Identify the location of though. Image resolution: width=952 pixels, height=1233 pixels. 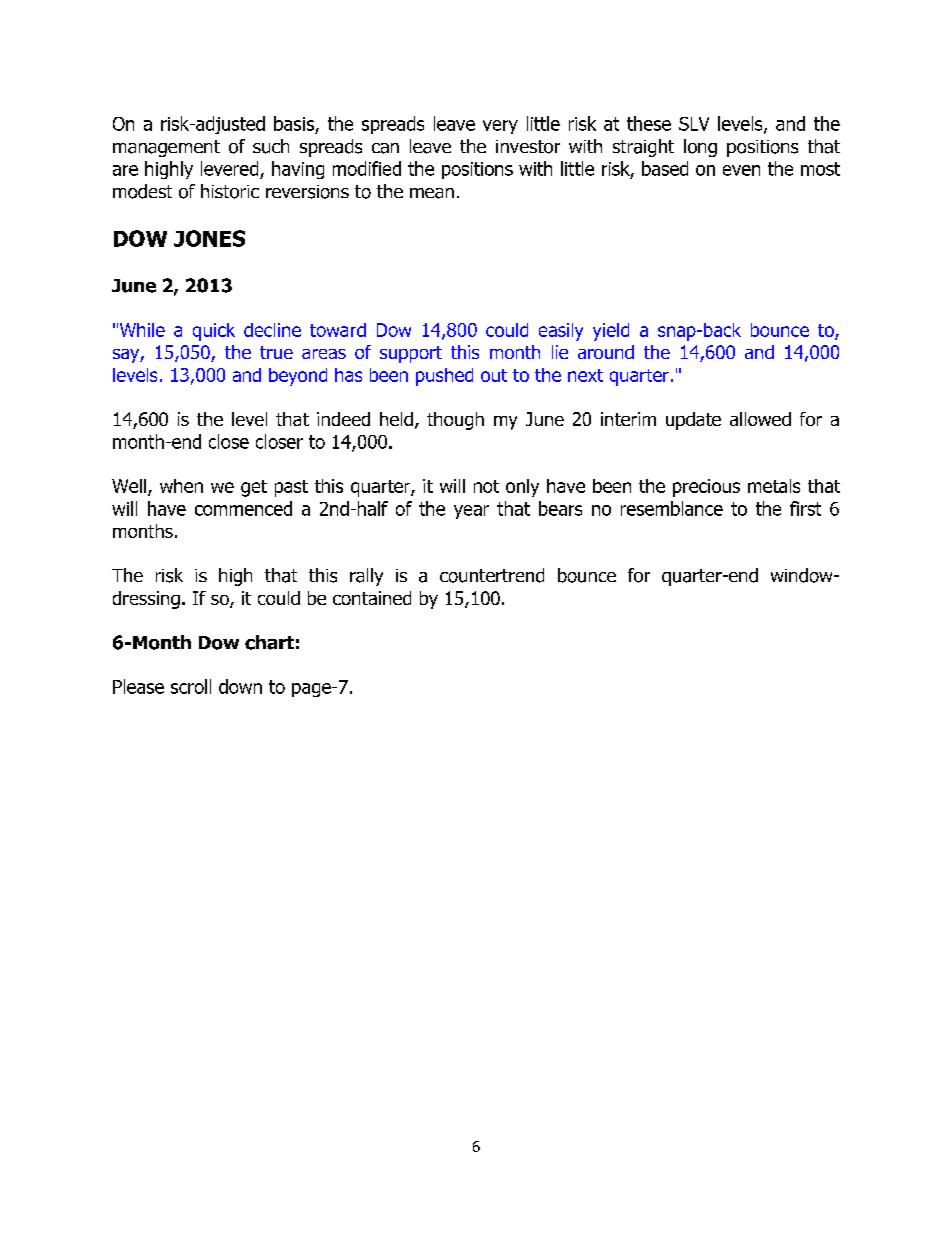
(455, 421).
